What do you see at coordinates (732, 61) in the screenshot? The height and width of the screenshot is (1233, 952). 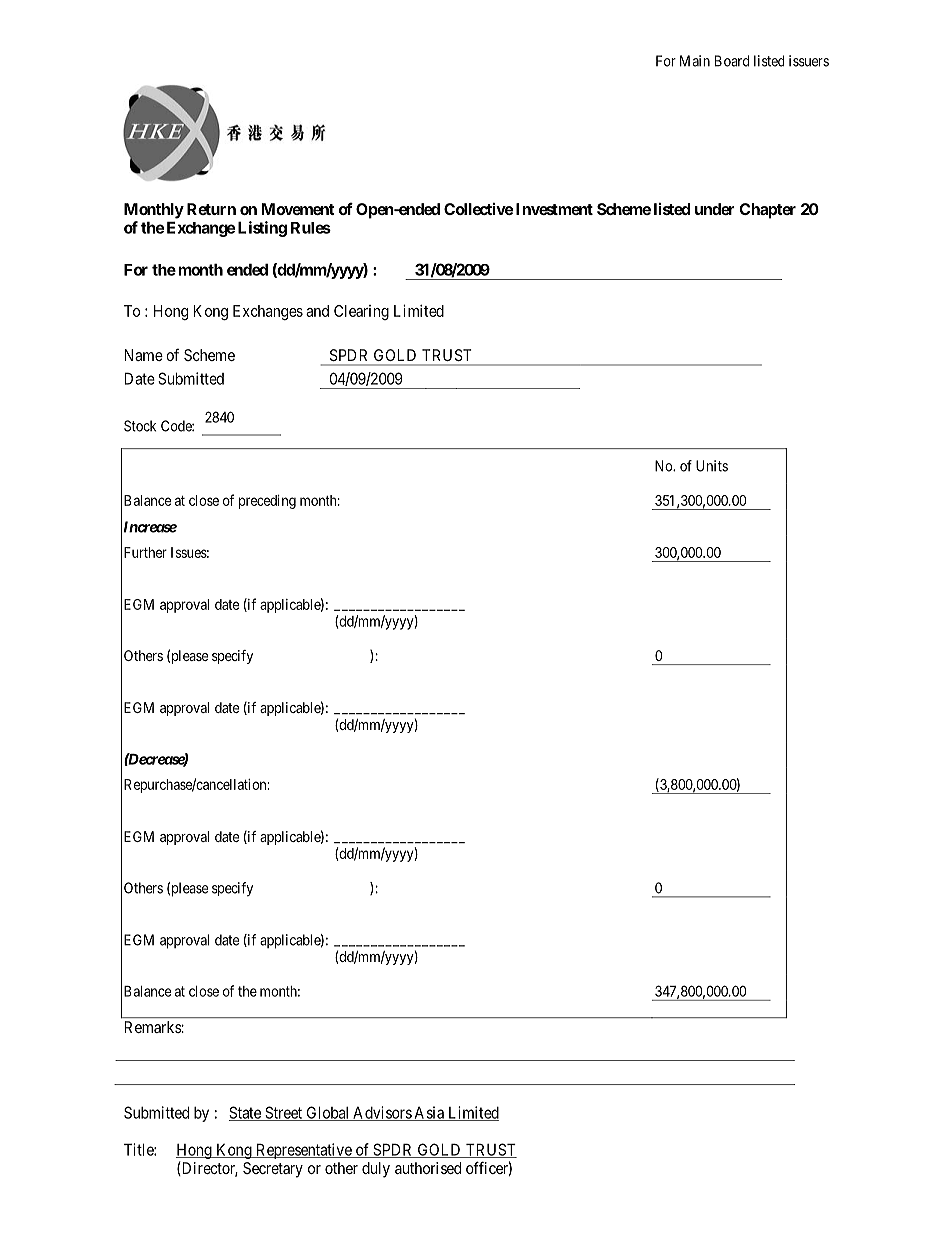 I see `Board` at bounding box center [732, 61].
